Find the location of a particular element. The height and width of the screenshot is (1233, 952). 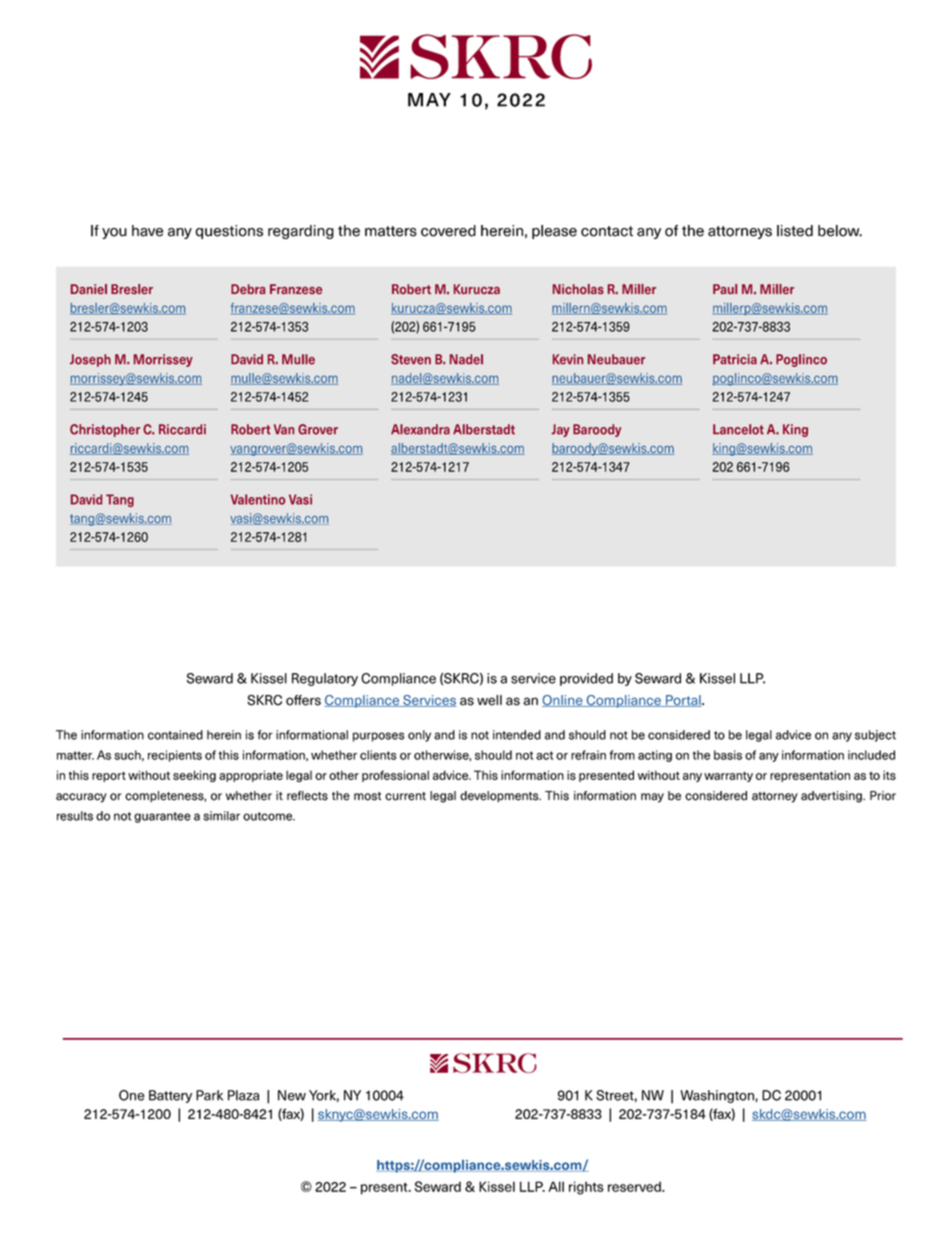

Battery is located at coordinates (170, 1096).
